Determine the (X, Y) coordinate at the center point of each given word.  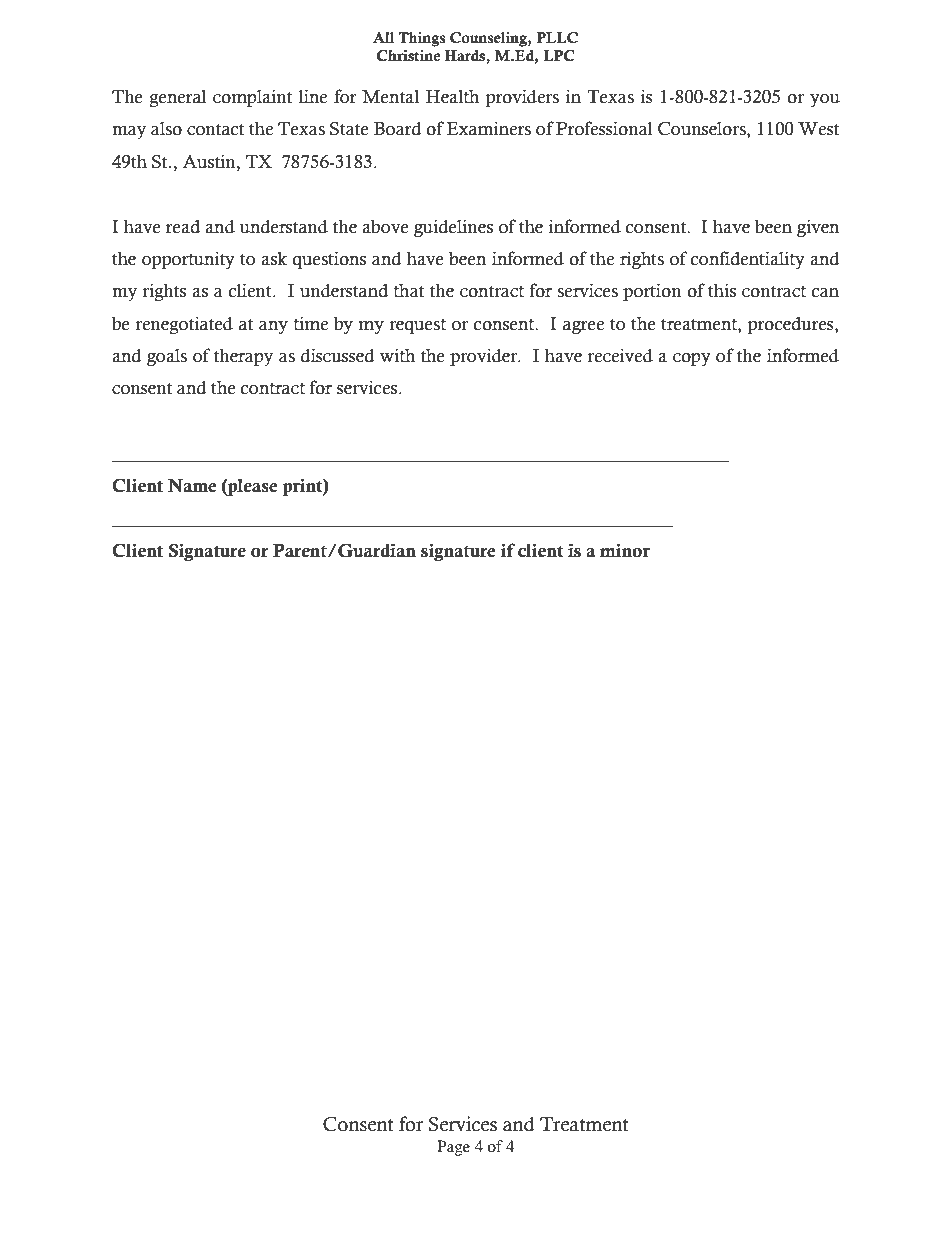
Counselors (703, 130)
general (177, 98)
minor (625, 550)
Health (452, 96)
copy (692, 359)
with (397, 355)
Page (453, 1148)
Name (192, 486)
